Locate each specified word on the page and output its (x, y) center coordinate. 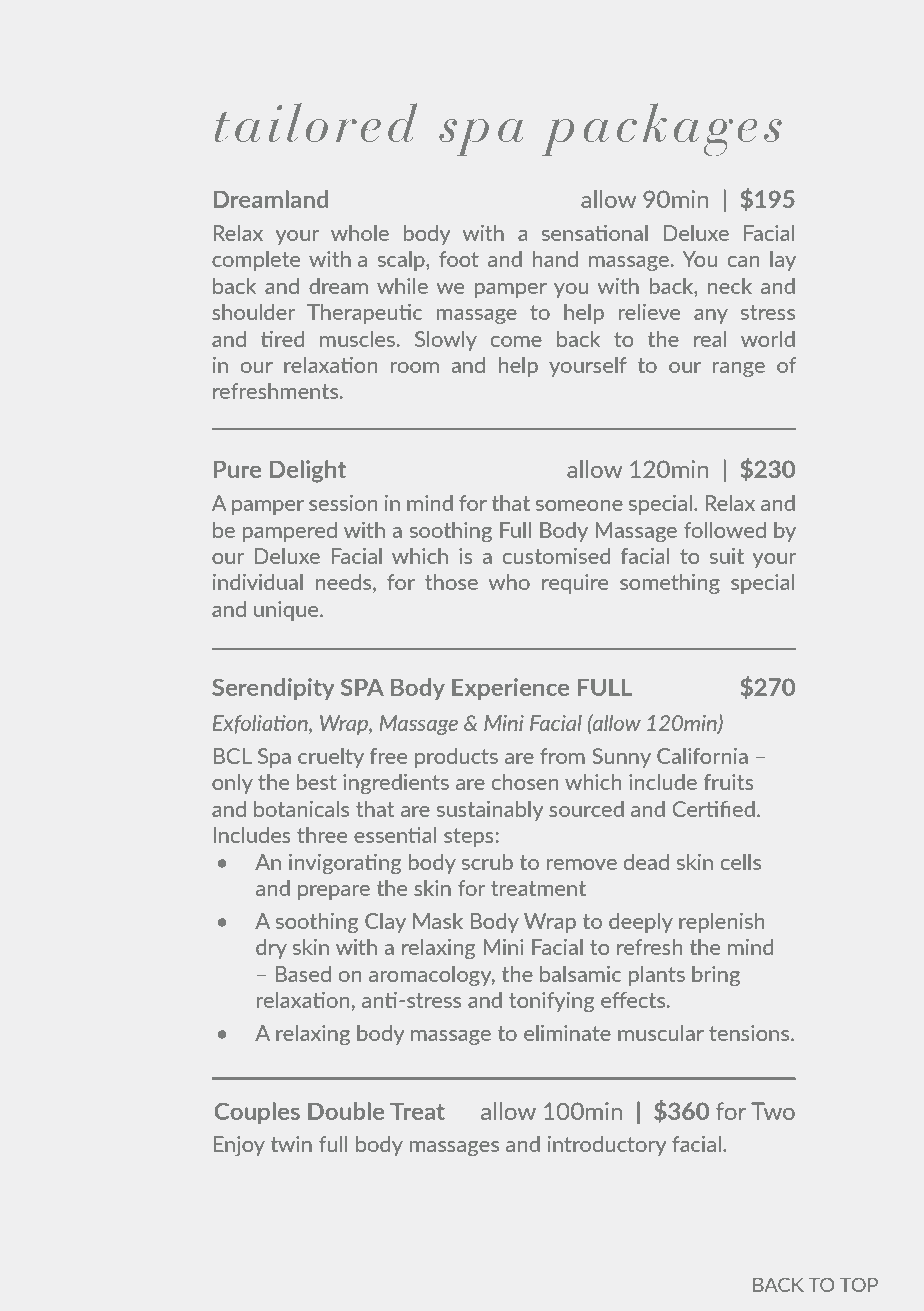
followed (725, 530)
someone (579, 505)
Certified (713, 809)
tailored (316, 122)
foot (459, 259)
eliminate (567, 1033)
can (743, 261)
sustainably (490, 811)
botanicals (301, 809)
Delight (308, 471)
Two (773, 1111)
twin (291, 1144)
